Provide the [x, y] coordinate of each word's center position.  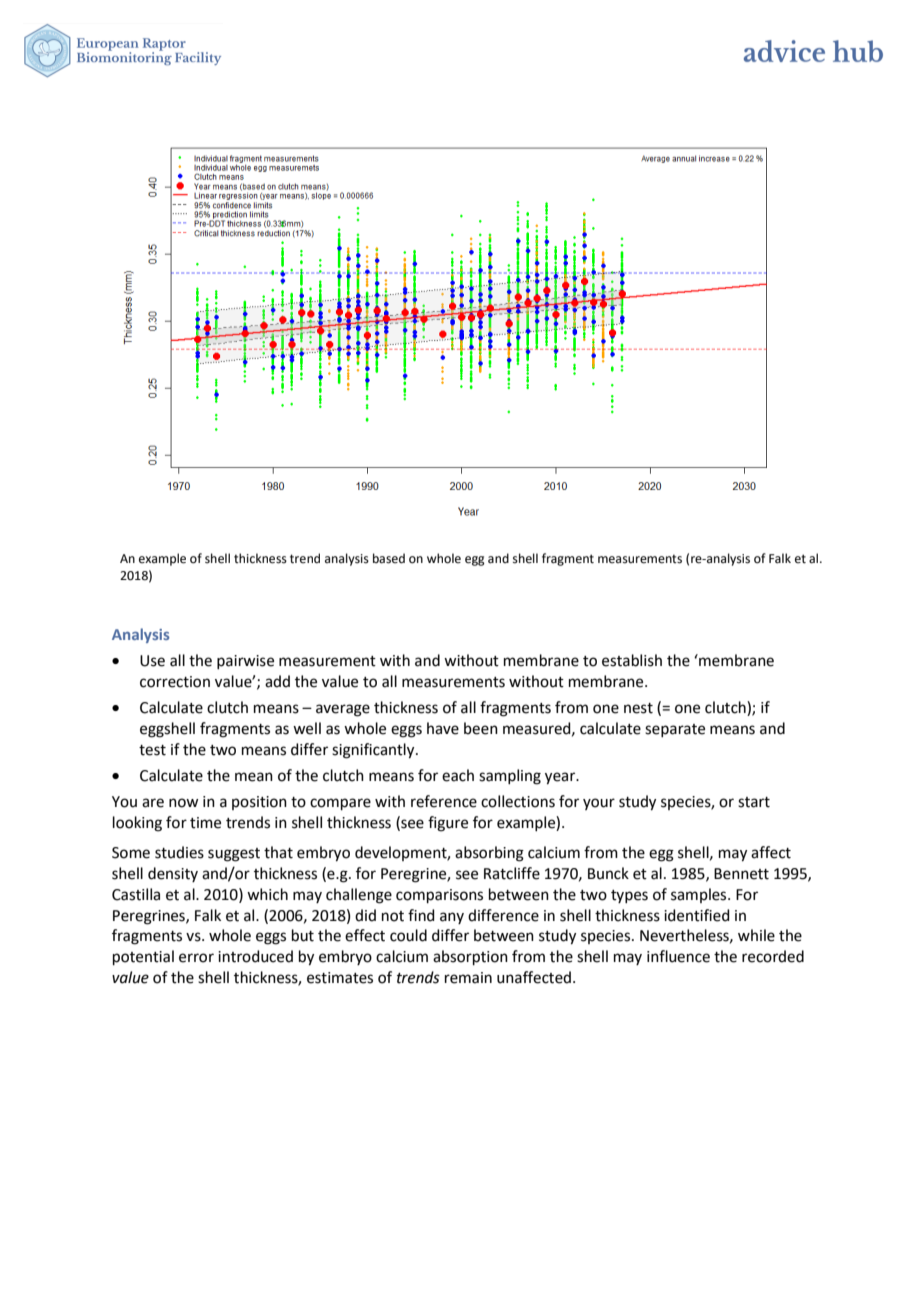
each [458, 775]
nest [638, 708]
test [152, 750]
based [389, 558]
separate [675, 730]
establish [632, 660]
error [196, 958]
